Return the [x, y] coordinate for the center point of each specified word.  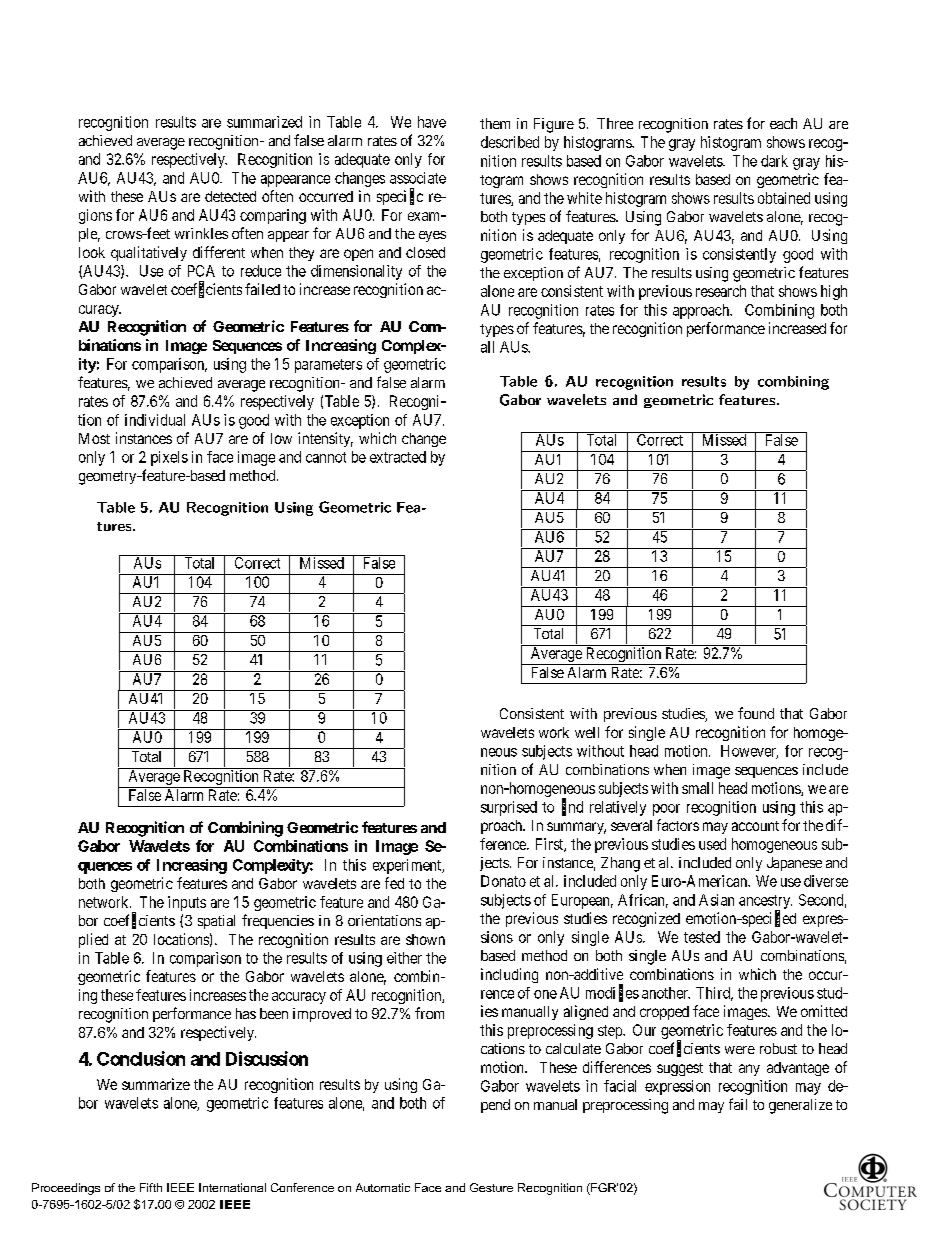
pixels [169, 458]
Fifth [151, 1187]
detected [230, 196]
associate [418, 178]
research [721, 291]
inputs [187, 903]
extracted [398, 457]
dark [774, 161]
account [755, 826]
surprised [509, 808]
